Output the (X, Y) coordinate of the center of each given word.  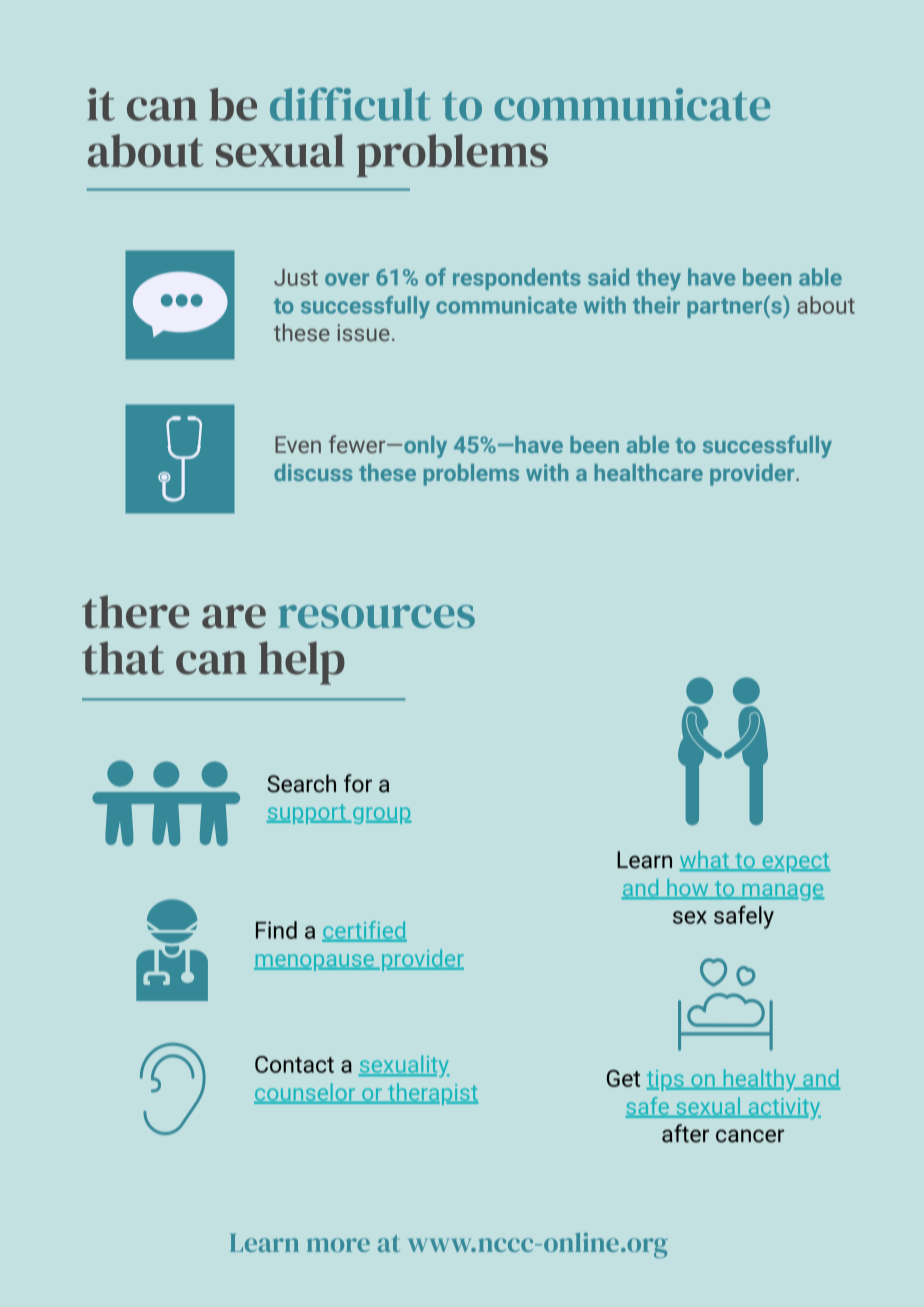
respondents (517, 279)
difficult (350, 104)
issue (363, 333)
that (123, 658)
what (705, 861)
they (658, 279)
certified (364, 931)
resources (376, 616)
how (688, 889)
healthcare (648, 472)
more (338, 1245)
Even (298, 445)
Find (276, 930)
